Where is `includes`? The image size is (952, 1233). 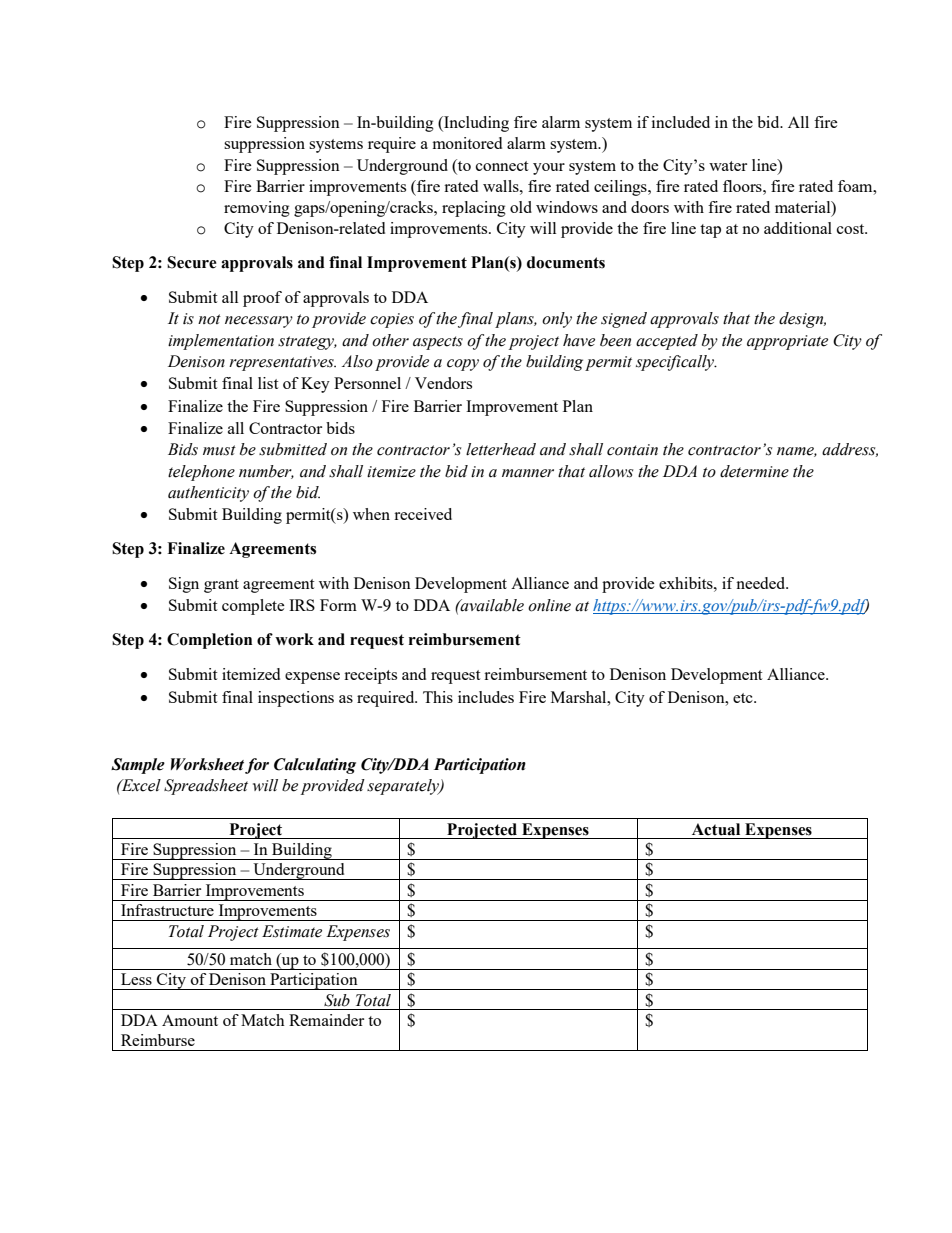 includes is located at coordinates (486, 697).
